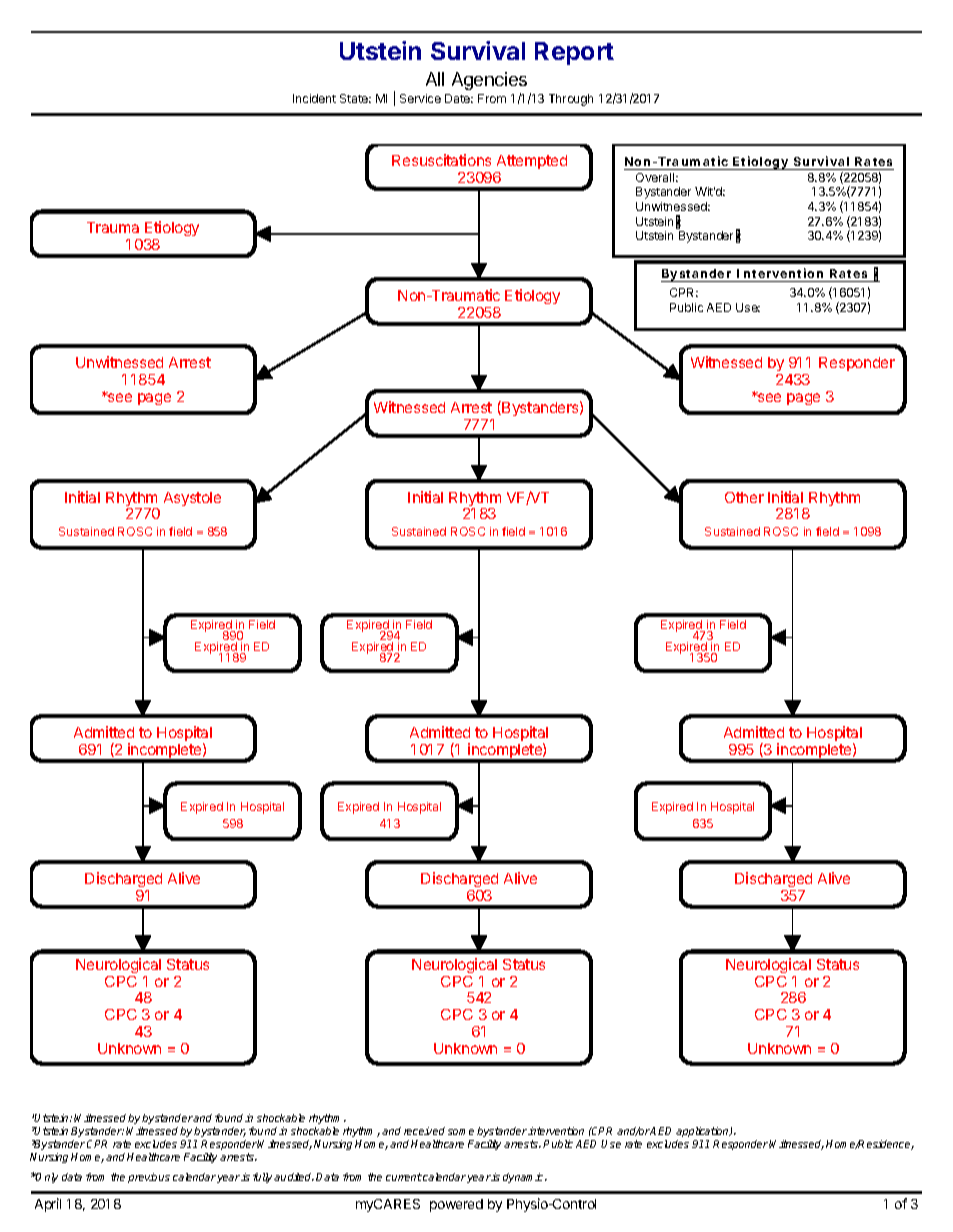 This image has width=953, height=1232. Describe the element at coordinates (420, 98) in the image. I see `Service` at that location.
